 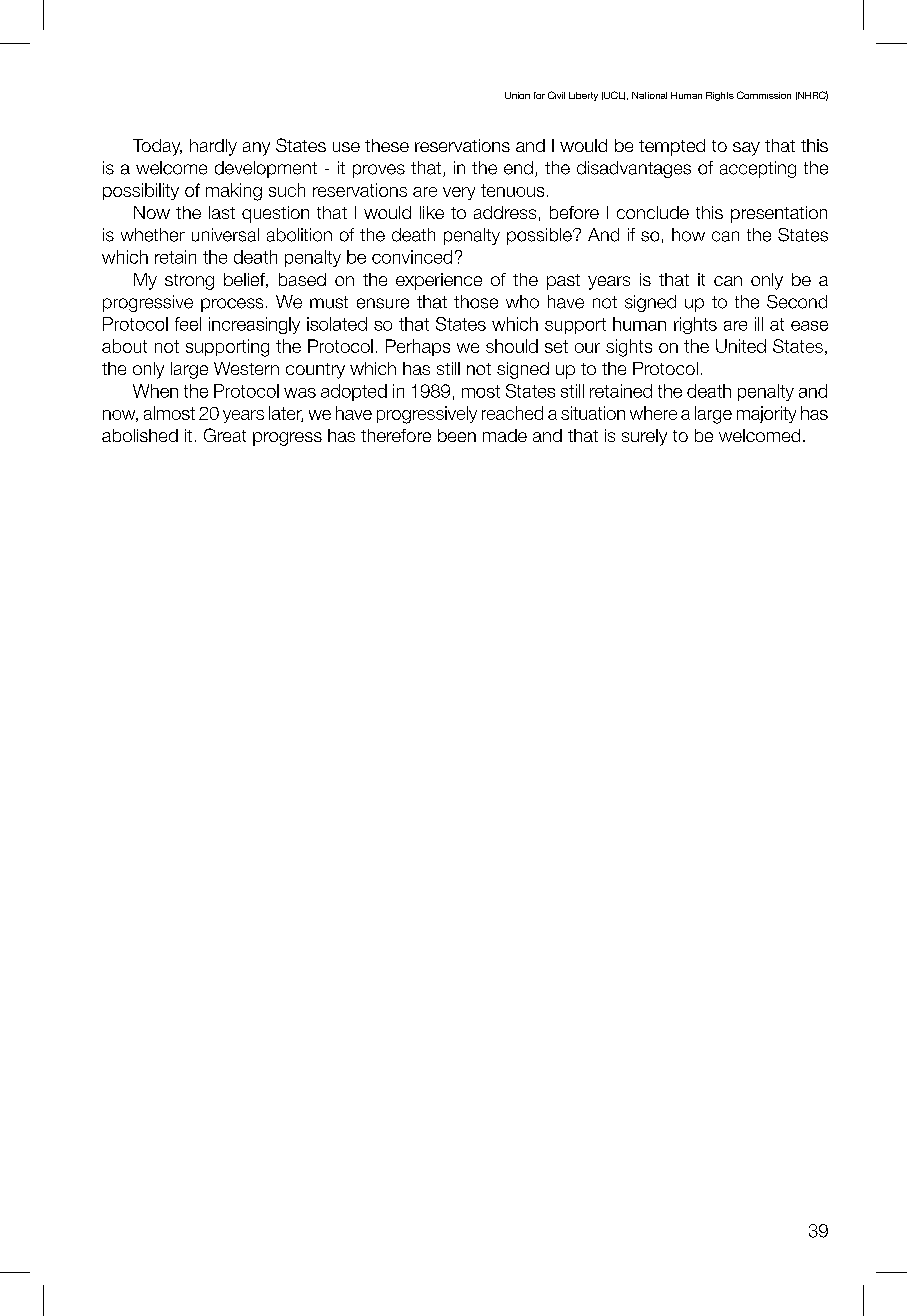 What do you see at coordinates (517, 95) in the image?
I see `Union` at bounding box center [517, 95].
